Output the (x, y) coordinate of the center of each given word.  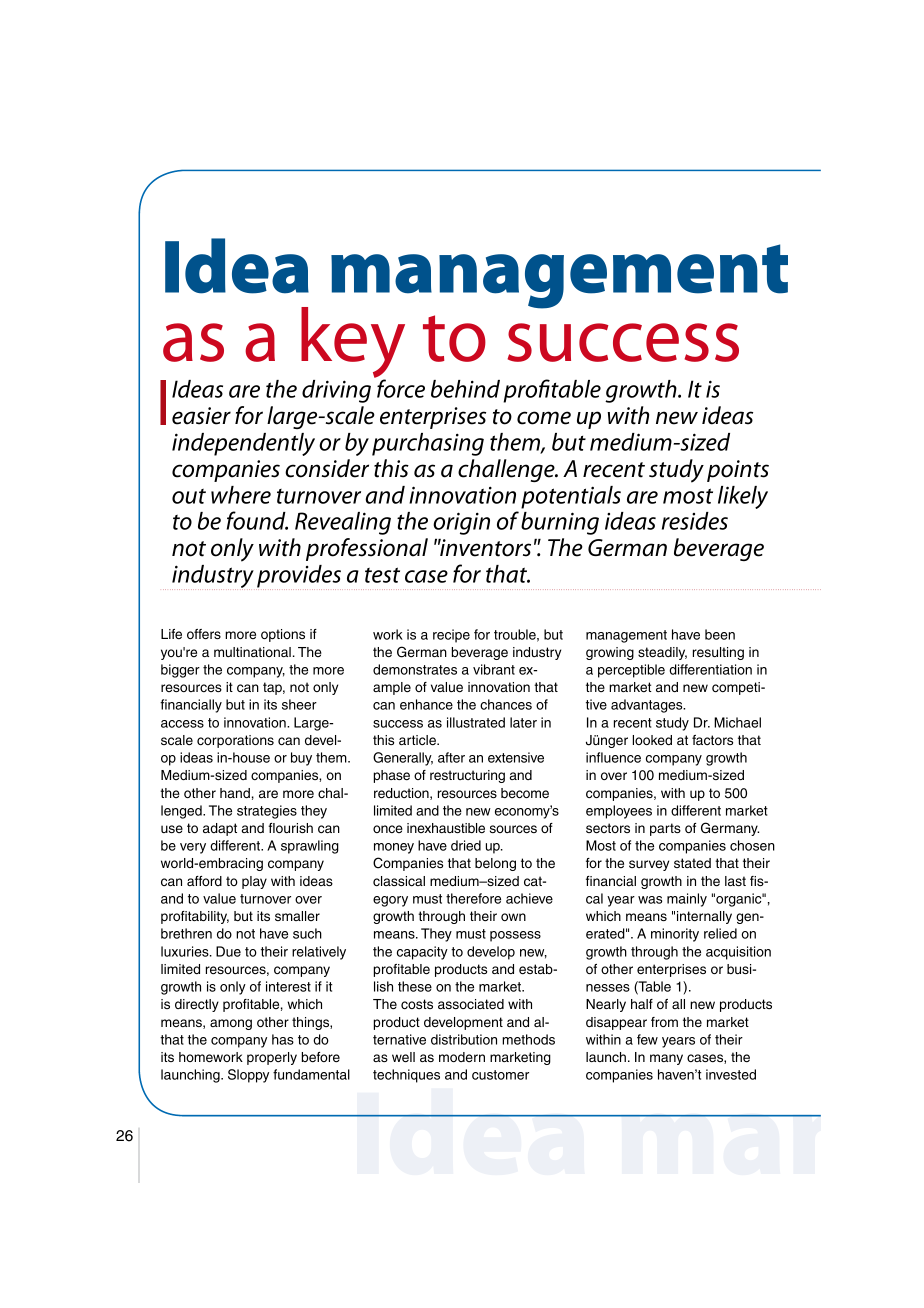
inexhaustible (446, 828)
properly (272, 1058)
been (720, 634)
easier (201, 416)
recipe (451, 636)
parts (665, 829)
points (738, 471)
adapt (220, 829)
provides (299, 577)
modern (462, 1057)
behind (465, 389)
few (647, 1039)
